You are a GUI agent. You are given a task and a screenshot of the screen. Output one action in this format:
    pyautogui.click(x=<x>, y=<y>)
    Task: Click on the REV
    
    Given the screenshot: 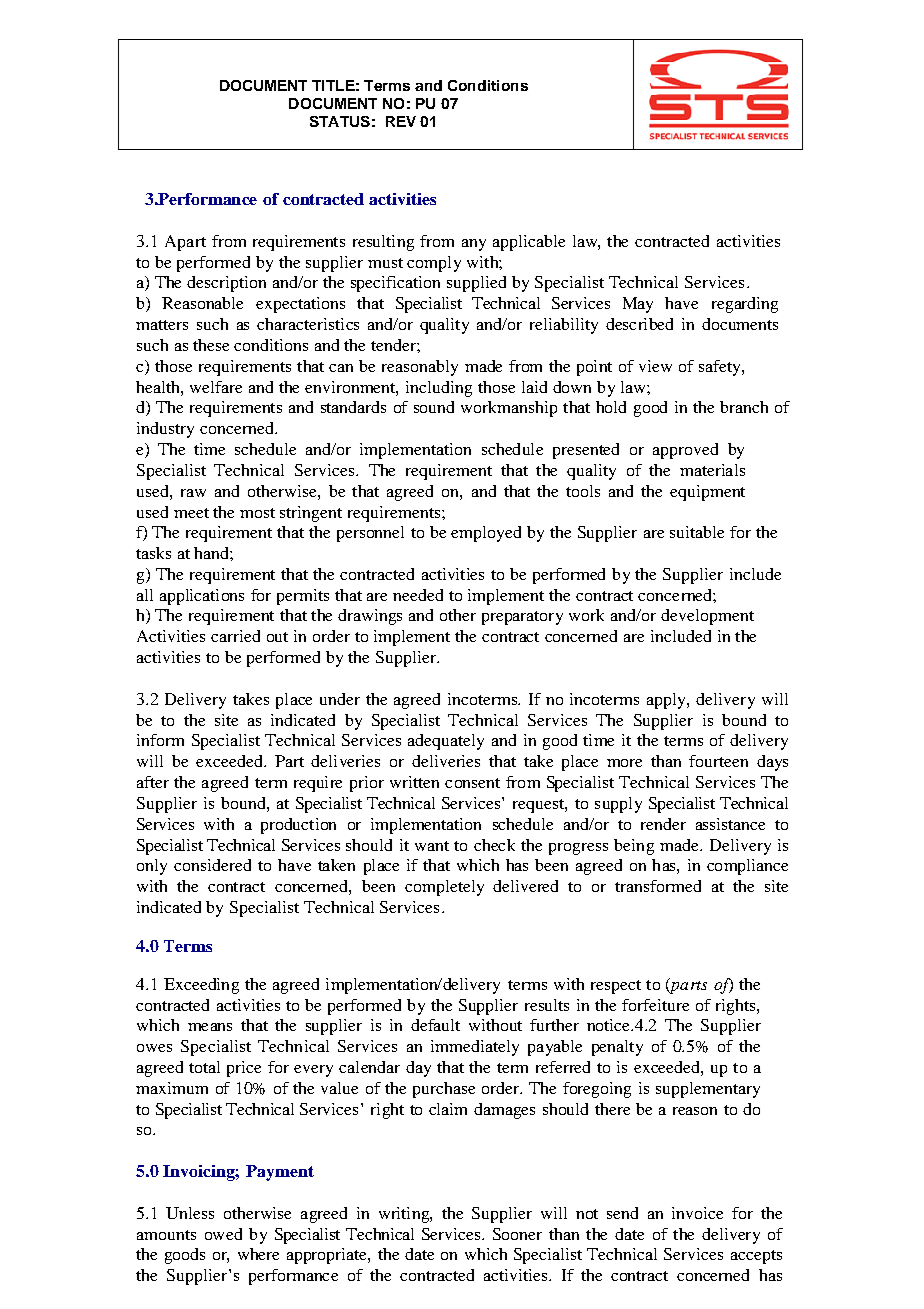 What is the action you would take?
    pyautogui.click(x=401, y=121)
